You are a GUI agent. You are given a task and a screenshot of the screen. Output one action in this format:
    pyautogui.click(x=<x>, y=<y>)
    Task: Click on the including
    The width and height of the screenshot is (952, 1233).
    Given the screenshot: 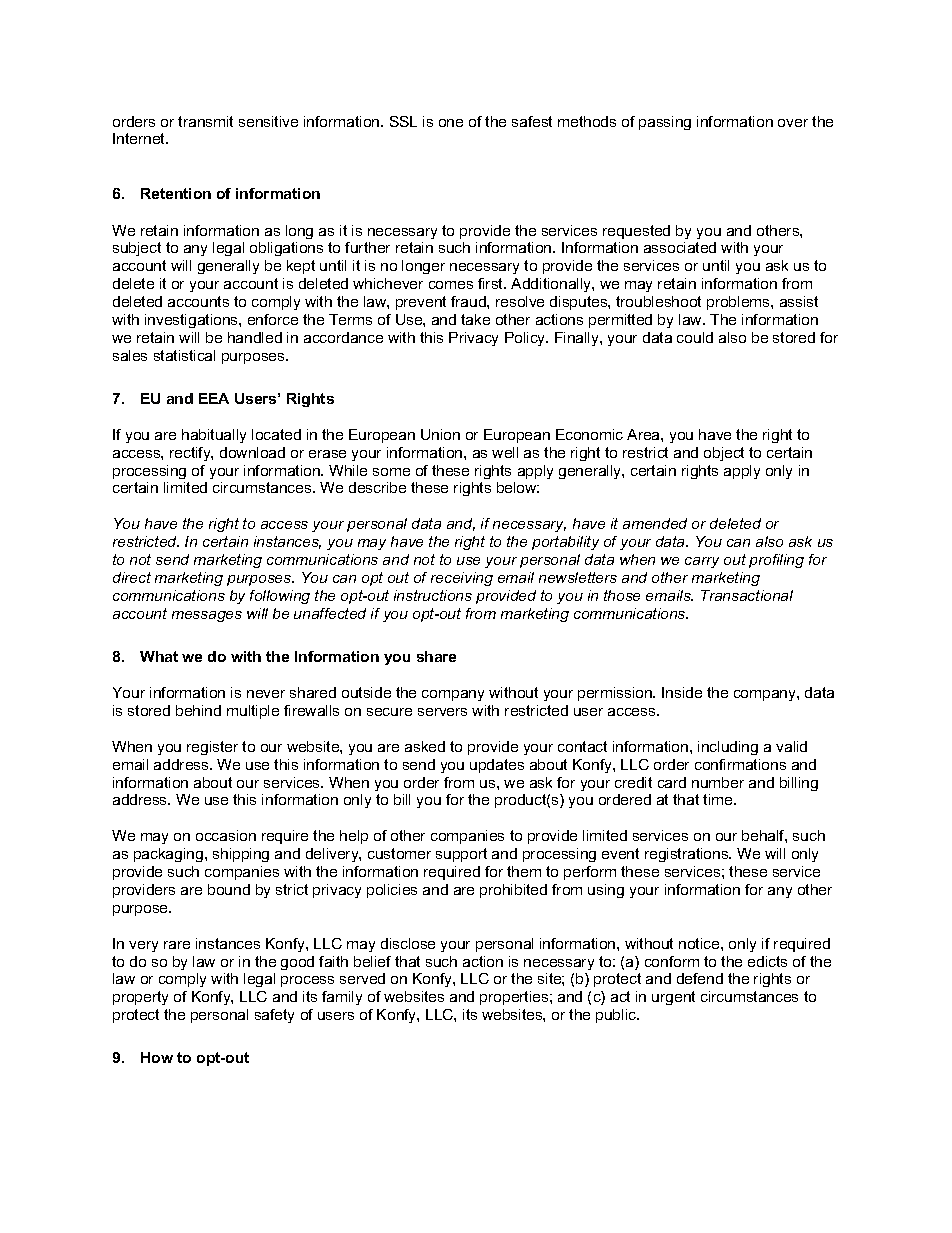 What is the action you would take?
    pyautogui.click(x=728, y=748)
